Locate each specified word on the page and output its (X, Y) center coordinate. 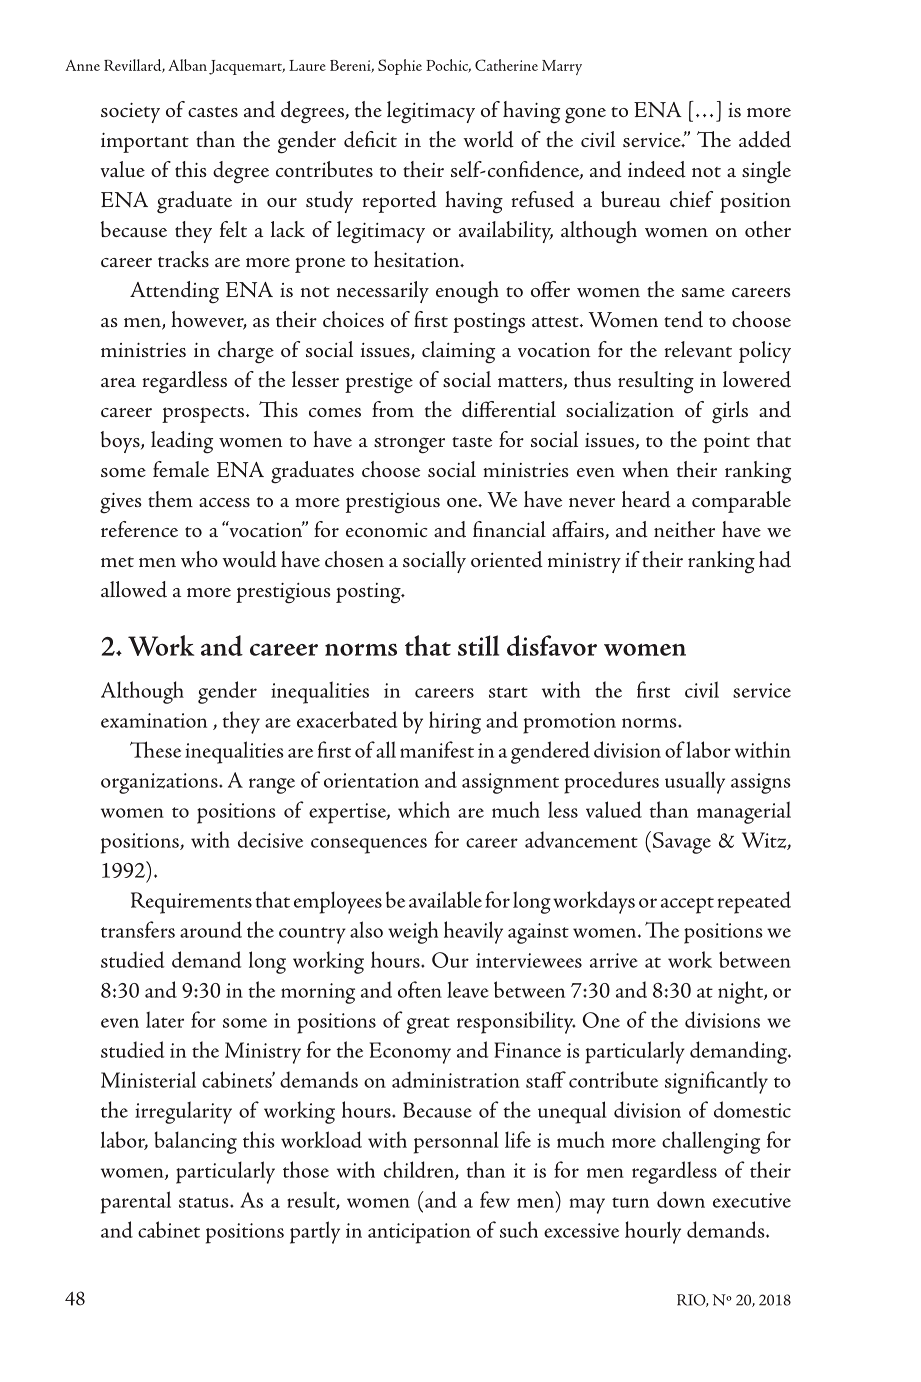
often (420, 989)
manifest (437, 749)
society (130, 112)
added (765, 139)
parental (136, 1202)
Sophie (400, 67)
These (155, 749)
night (741, 992)
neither (684, 529)
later (165, 1019)
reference (139, 529)
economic (386, 529)
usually (695, 782)
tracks (183, 259)
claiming (458, 352)
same (703, 292)
